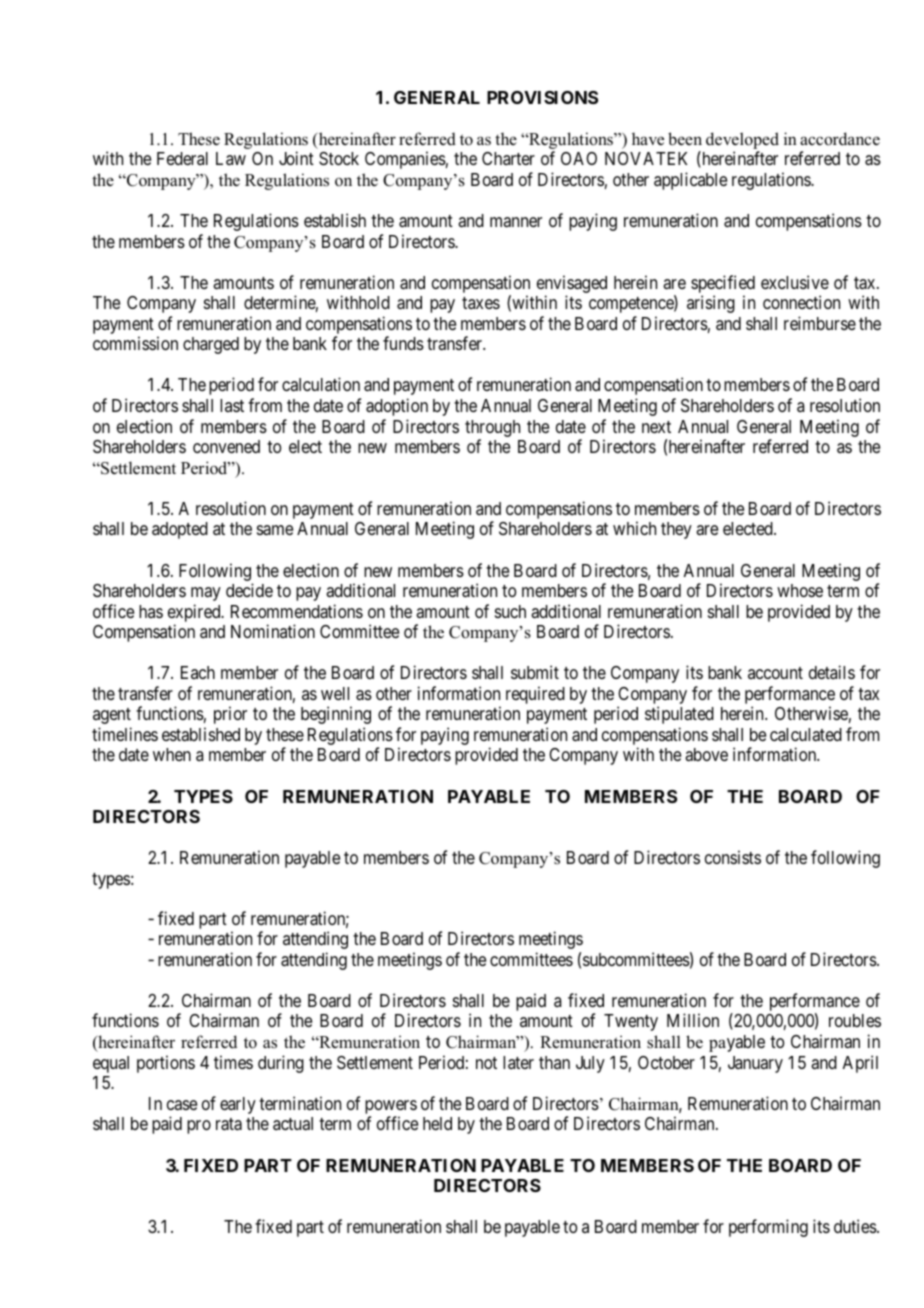 The image size is (924, 1308). Describe the element at coordinates (437, 1123) in the screenshot. I see `held` at that location.
